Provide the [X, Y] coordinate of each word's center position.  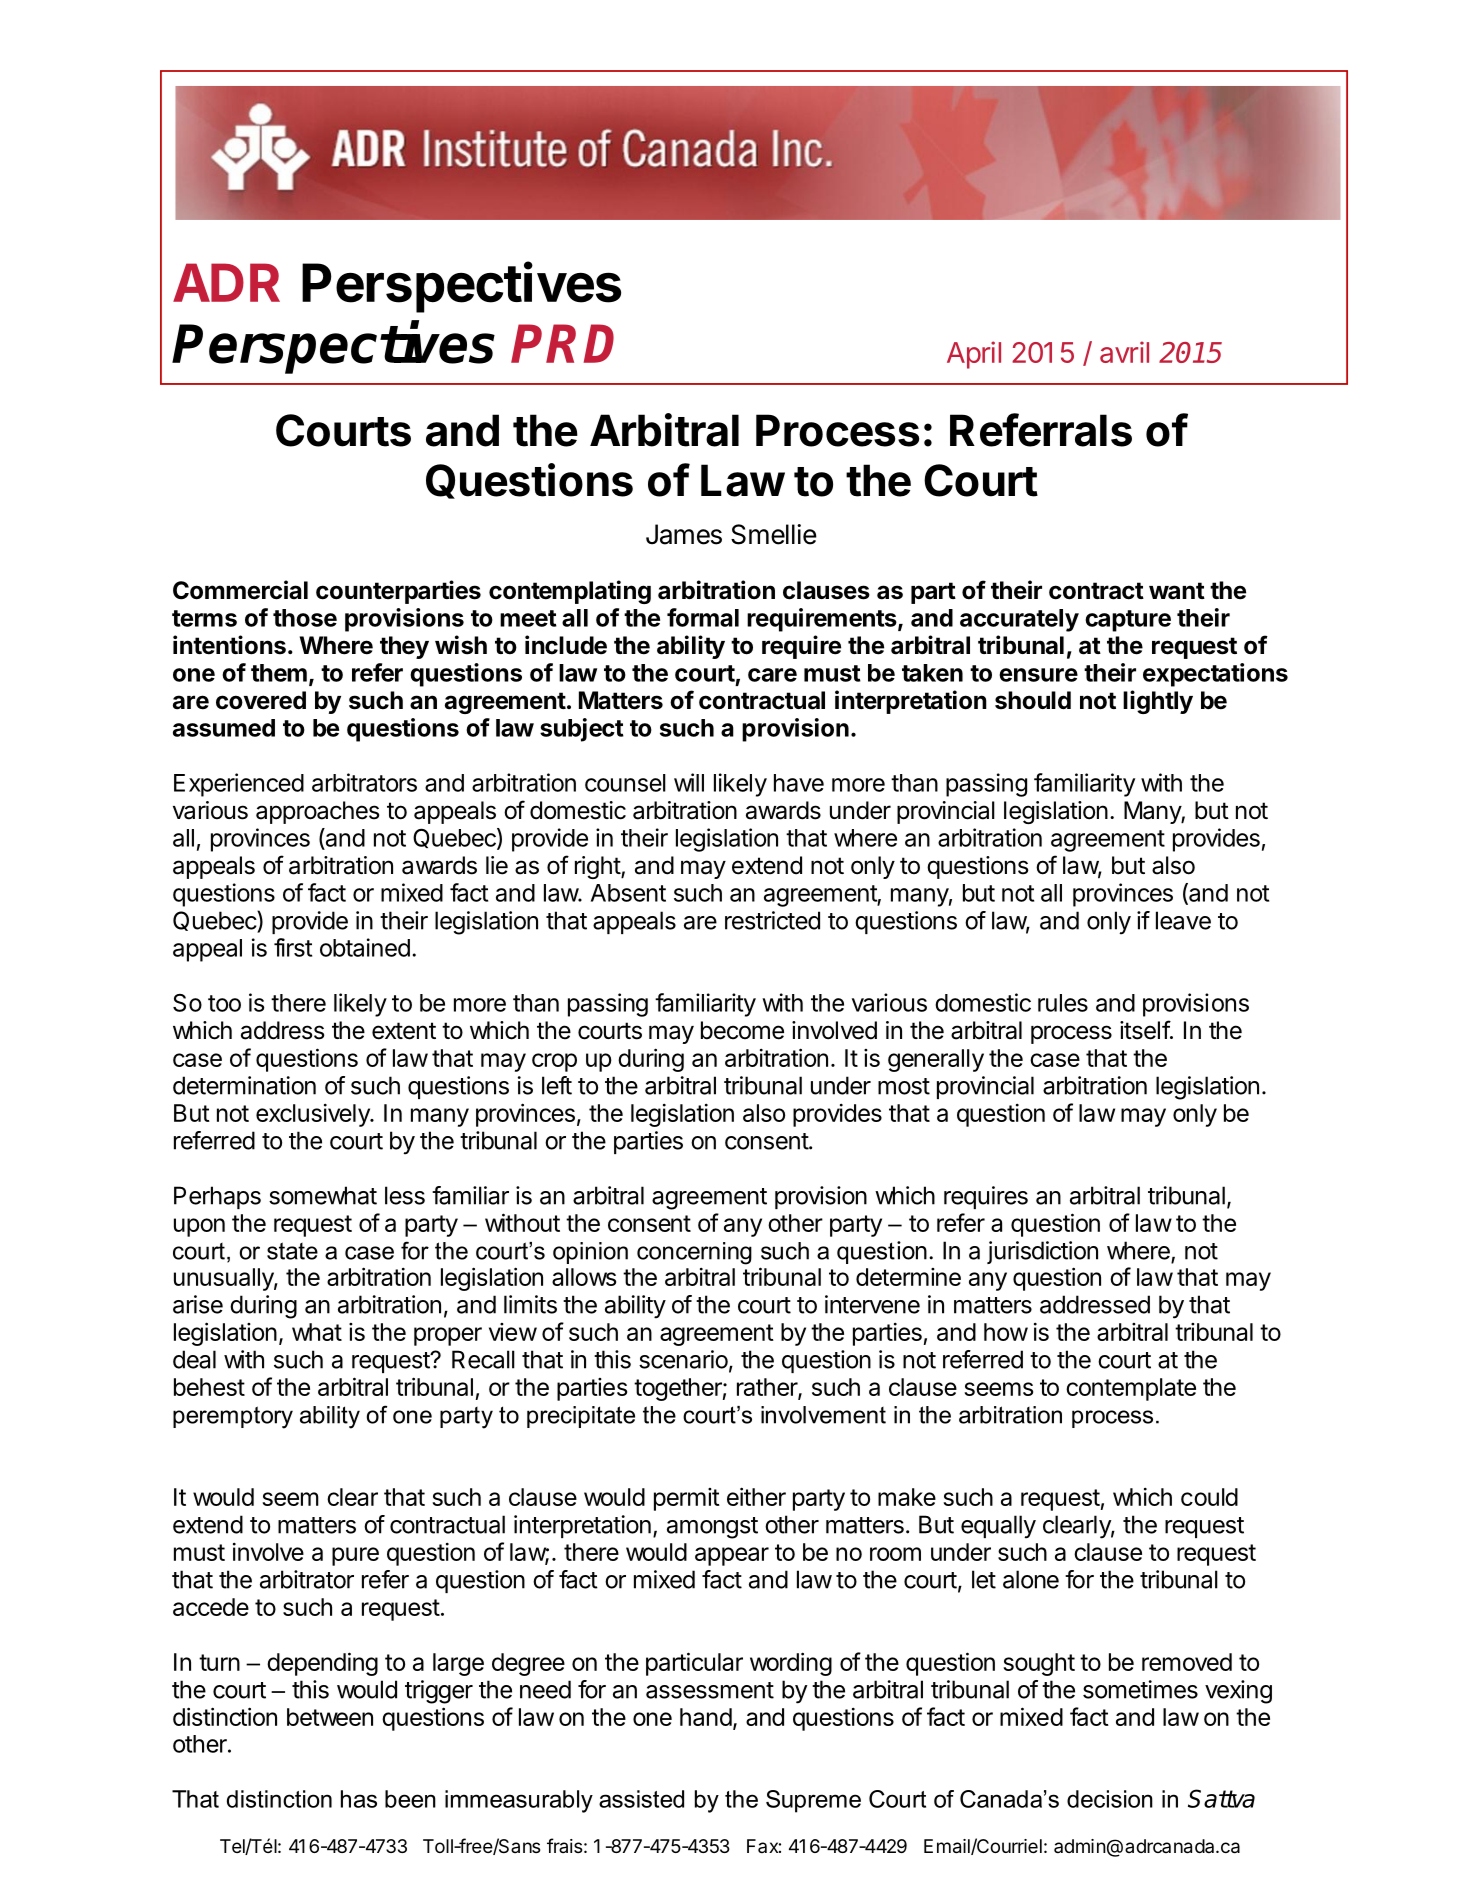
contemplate [1131, 1389]
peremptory [233, 1417]
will [689, 782]
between [330, 1717]
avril [1124, 352]
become [742, 1030]
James [684, 534]
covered [261, 700]
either [756, 1496]
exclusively [314, 1115]
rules [1063, 1003]
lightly [1158, 702]
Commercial [240, 590]
